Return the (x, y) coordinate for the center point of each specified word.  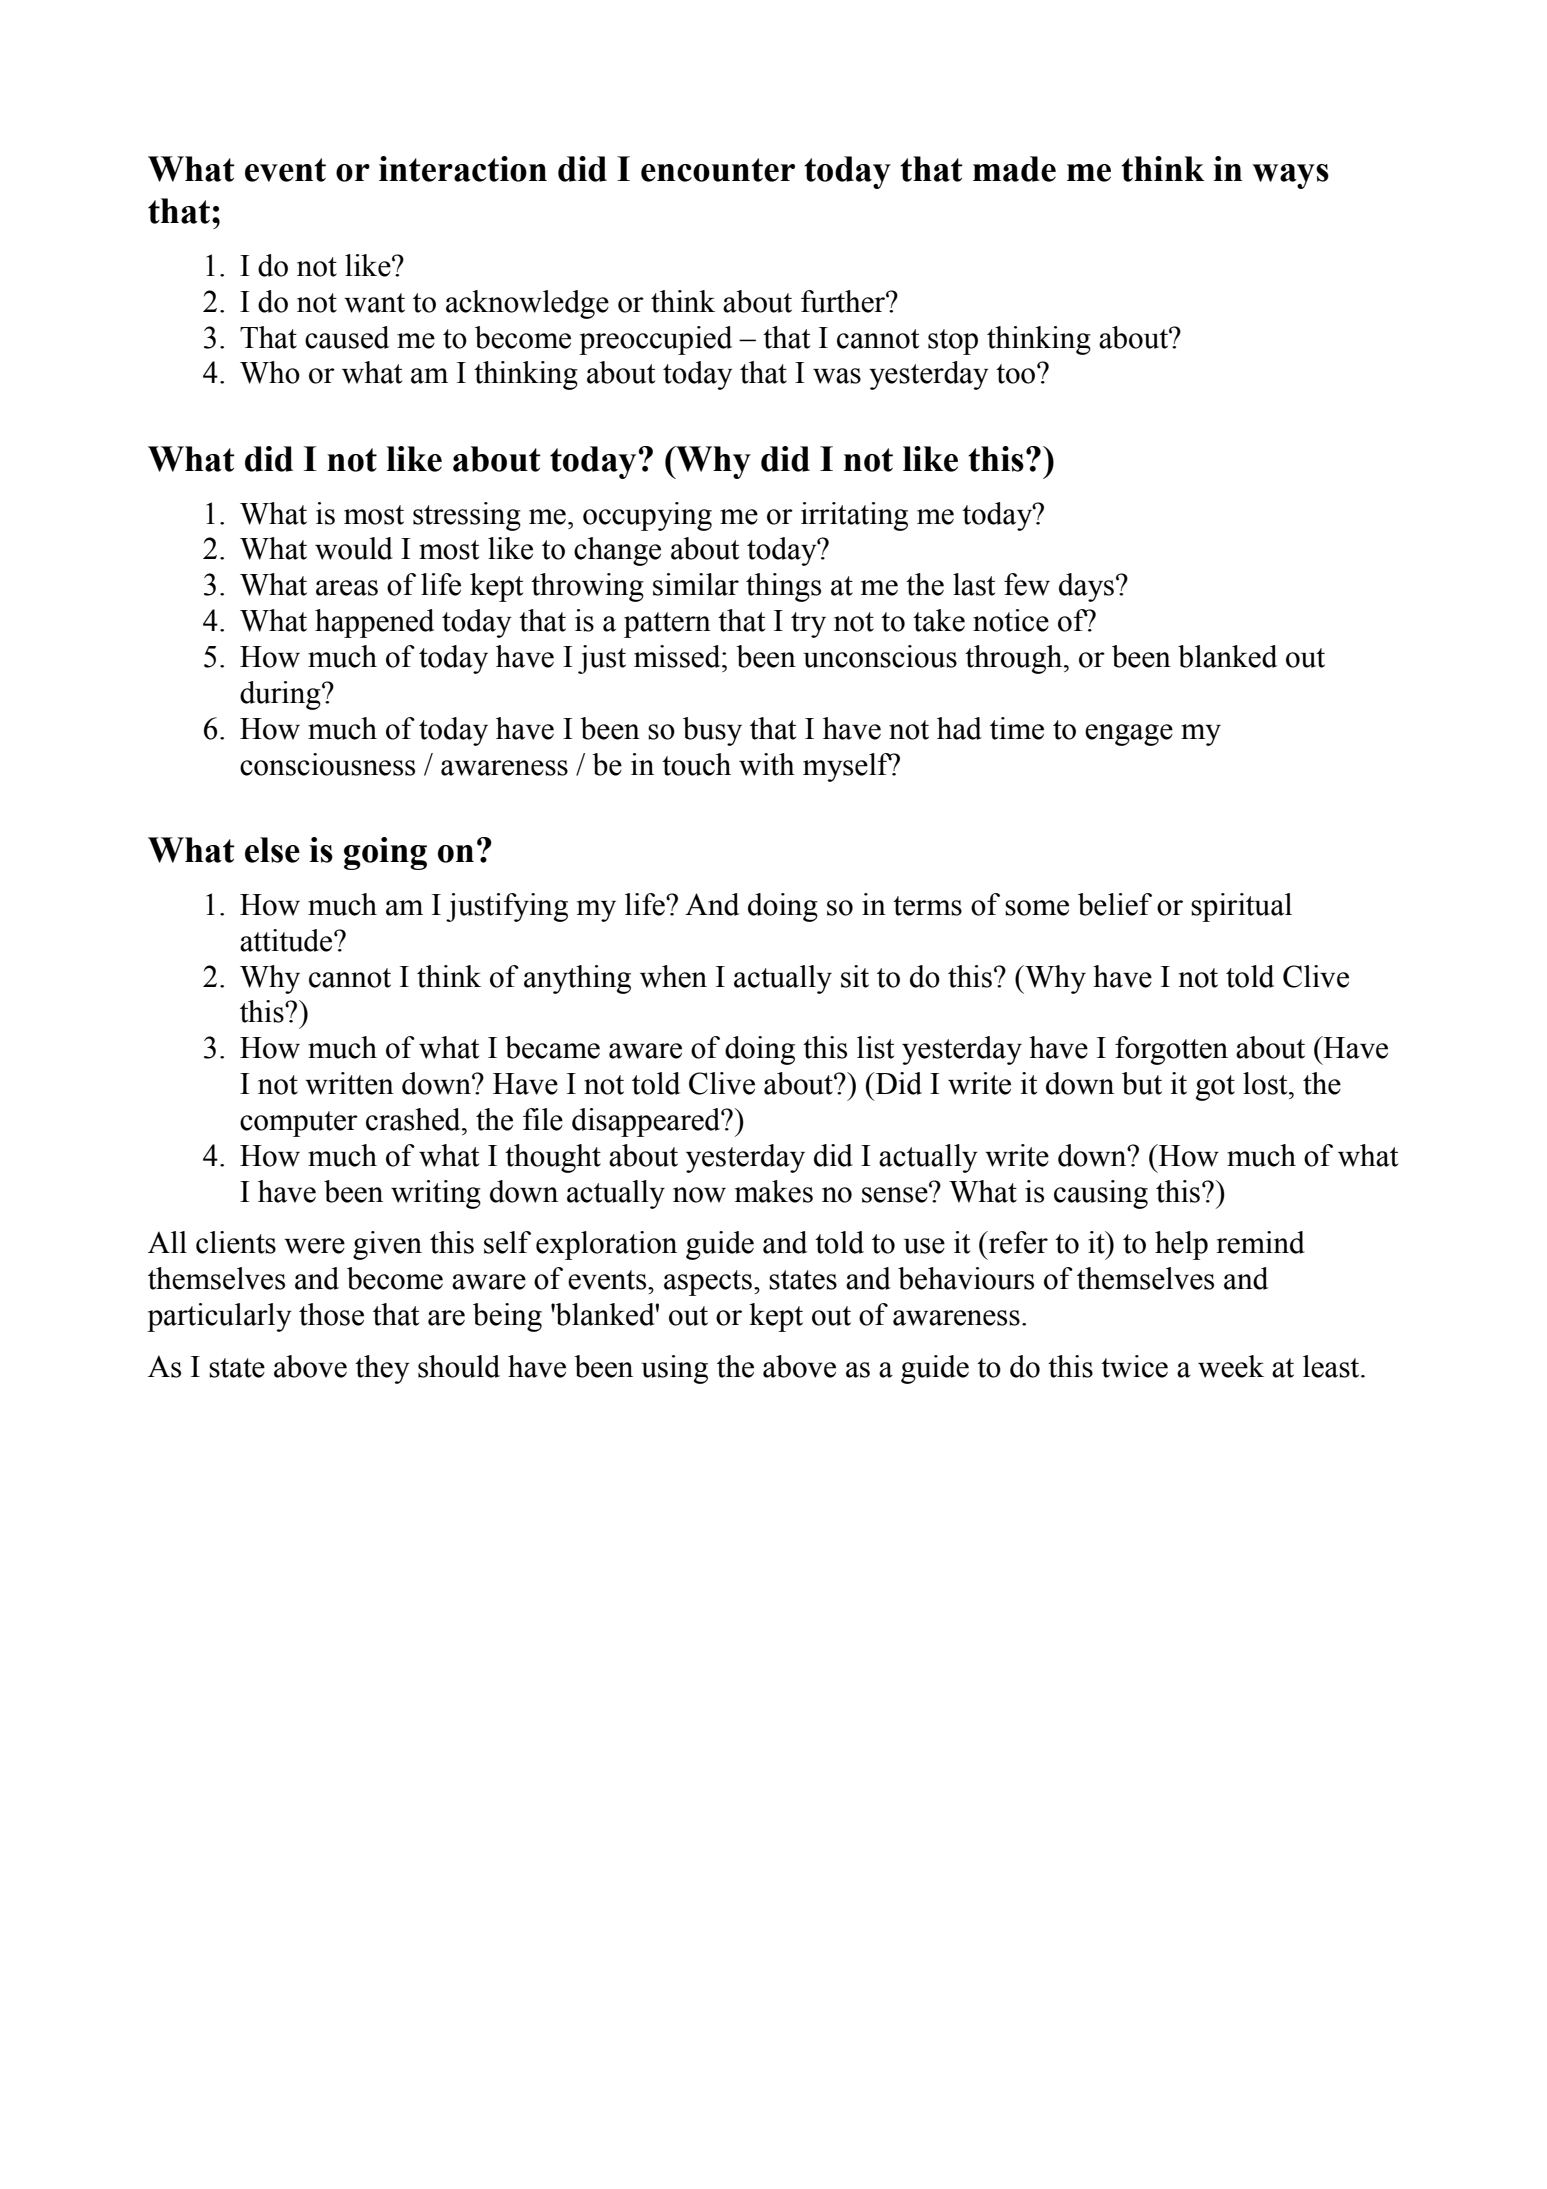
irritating (854, 516)
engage (1129, 735)
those (331, 1314)
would (354, 548)
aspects (708, 1283)
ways (1290, 176)
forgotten (1171, 1050)
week (1231, 1366)
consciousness (327, 764)
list (875, 1047)
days (1086, 587)
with (767, 764)
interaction (463, 169)
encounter (718, 170)
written (349, 1083)
